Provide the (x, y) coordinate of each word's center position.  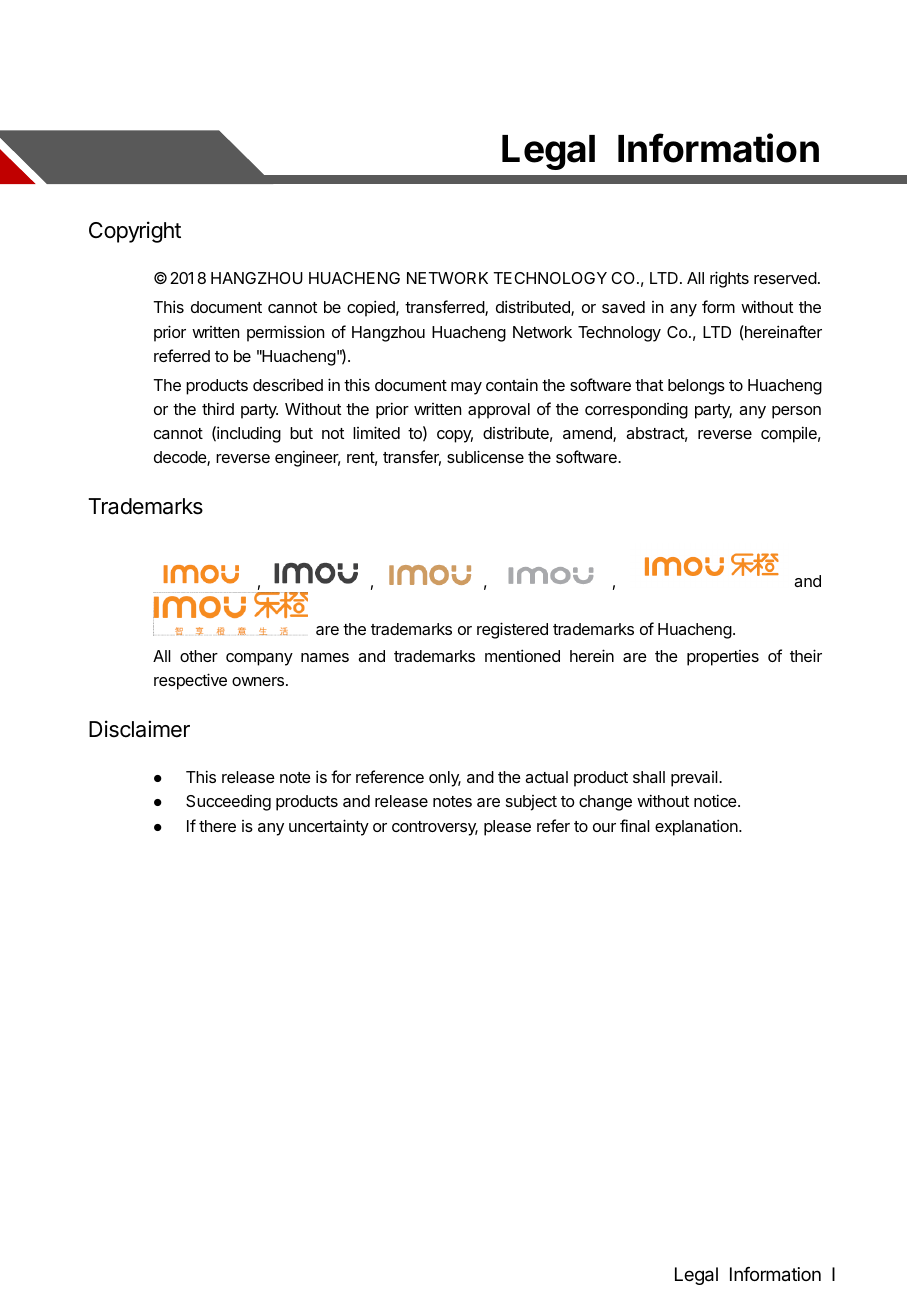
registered (512, 630)
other (199, 656)
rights (729, 279)
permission (285, 333)
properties (723, 658)
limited (376, 432)
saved (623, 307)
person (796, 412)
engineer (307, 458)
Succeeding (228, 803)
